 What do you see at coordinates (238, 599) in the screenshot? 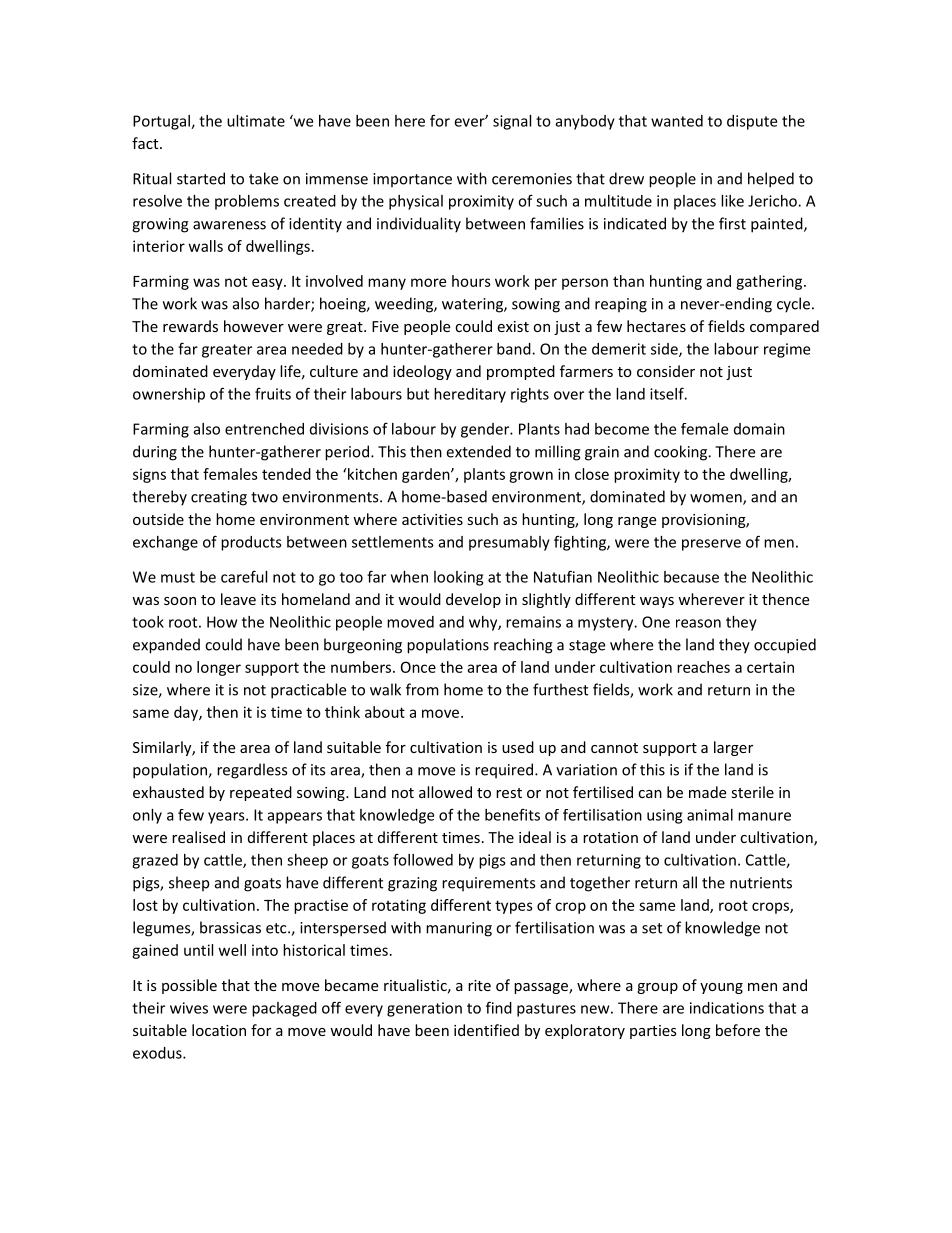
I see `leave` at bounding box center [238, 599].
